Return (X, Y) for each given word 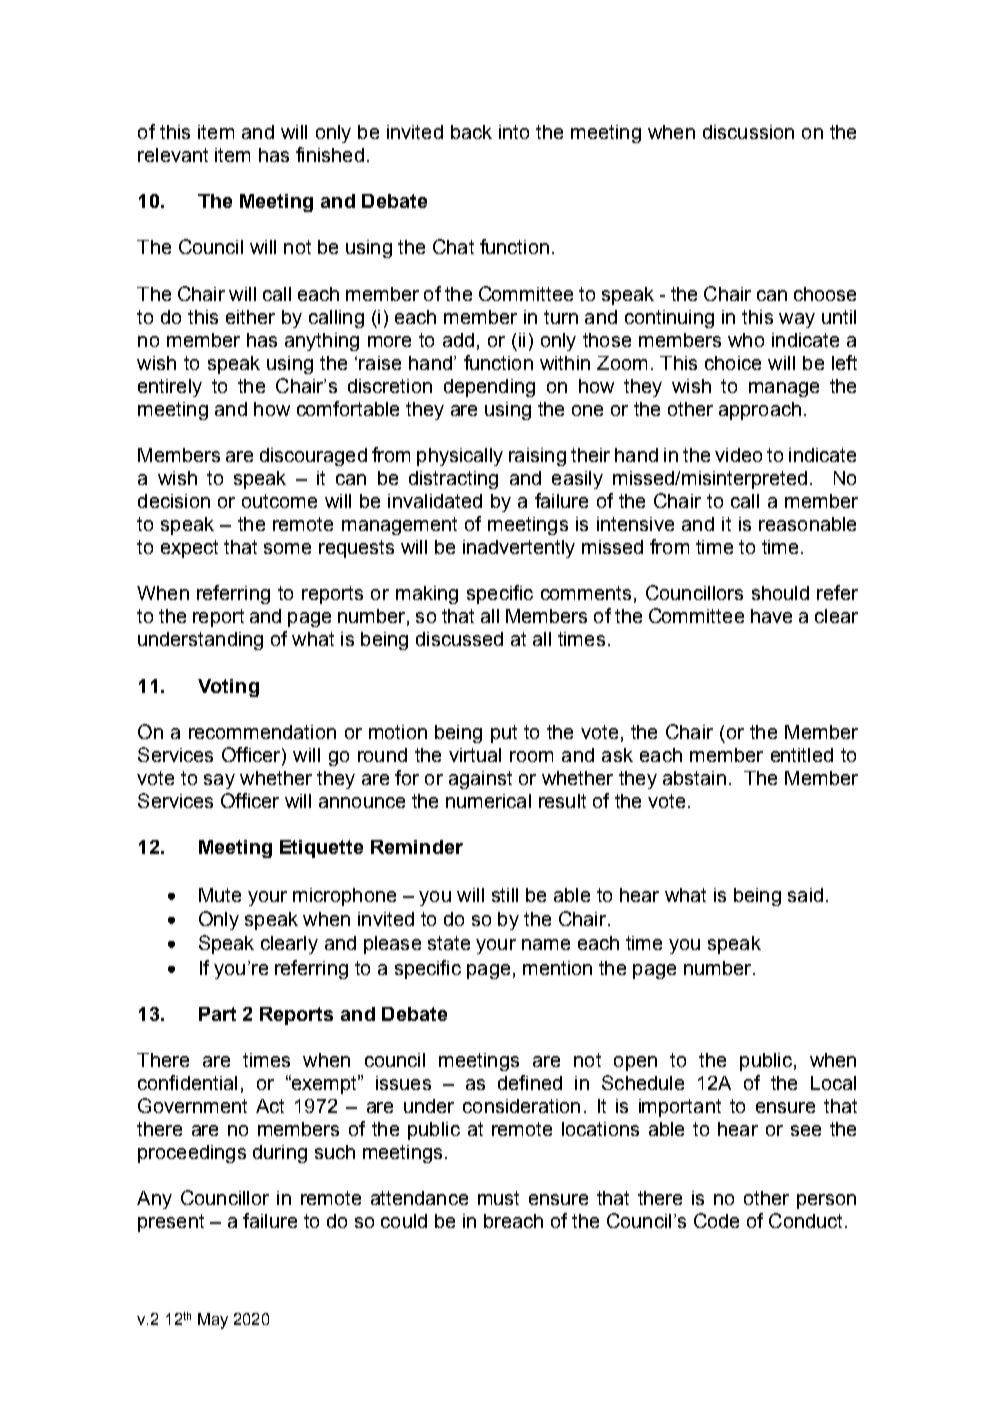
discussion (748, 132)
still (505, 895)
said (805, 895)
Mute (220, 895)
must (498, 1198)
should (780, 593)
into (514, 132)
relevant (173, 155)
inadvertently (519, 549)
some (287, 548)
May (213, 1321)
